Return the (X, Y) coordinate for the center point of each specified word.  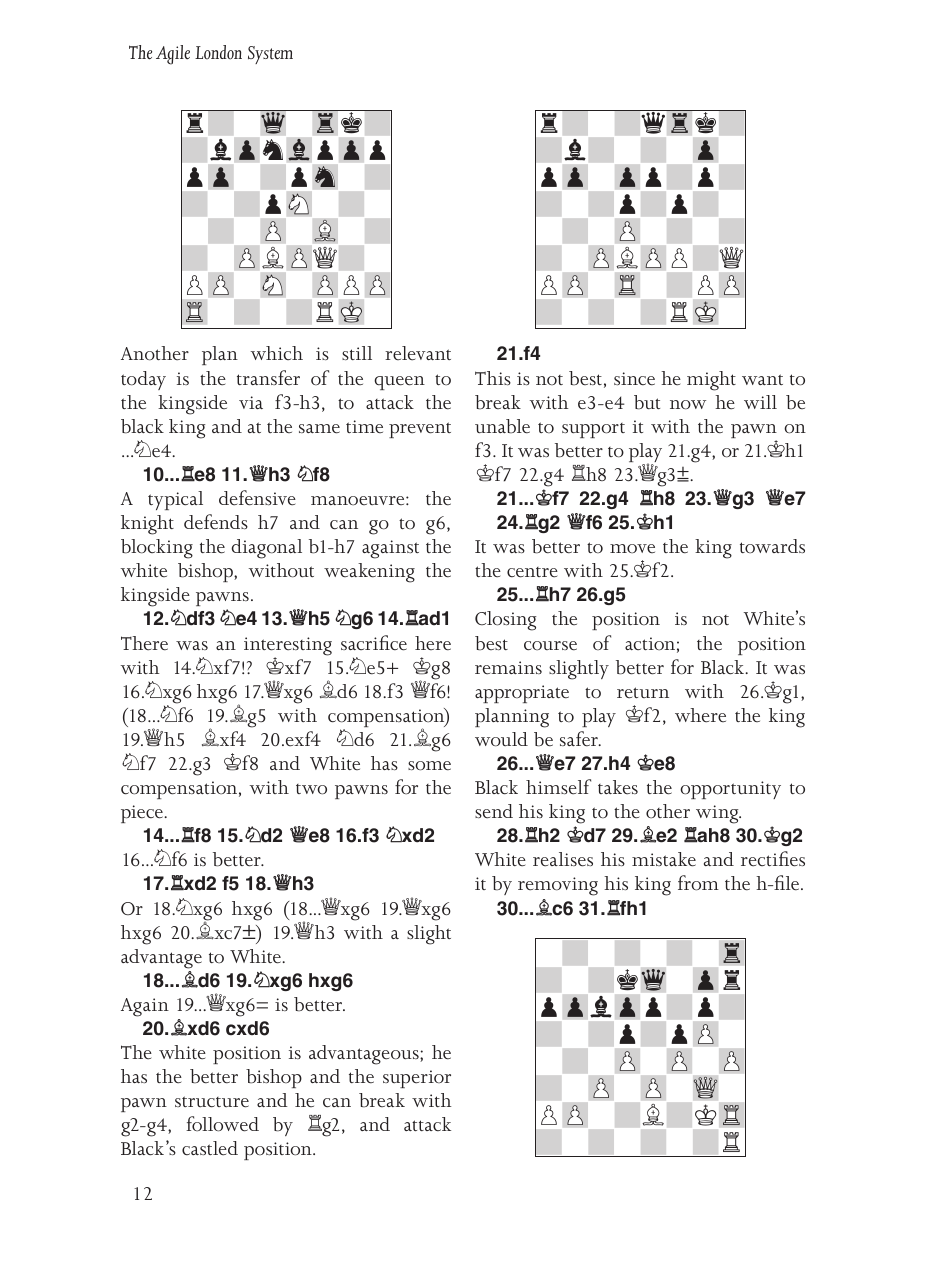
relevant (418, 353)
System (270, 55)
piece (143, 814)
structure (212, 1102)
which (277, 353)
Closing (506, 621)
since (634, 379)
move (632, 549)
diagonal (266, 549)
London (218, 52)
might (711, 381)
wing (718, 814)
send (494, 811)
